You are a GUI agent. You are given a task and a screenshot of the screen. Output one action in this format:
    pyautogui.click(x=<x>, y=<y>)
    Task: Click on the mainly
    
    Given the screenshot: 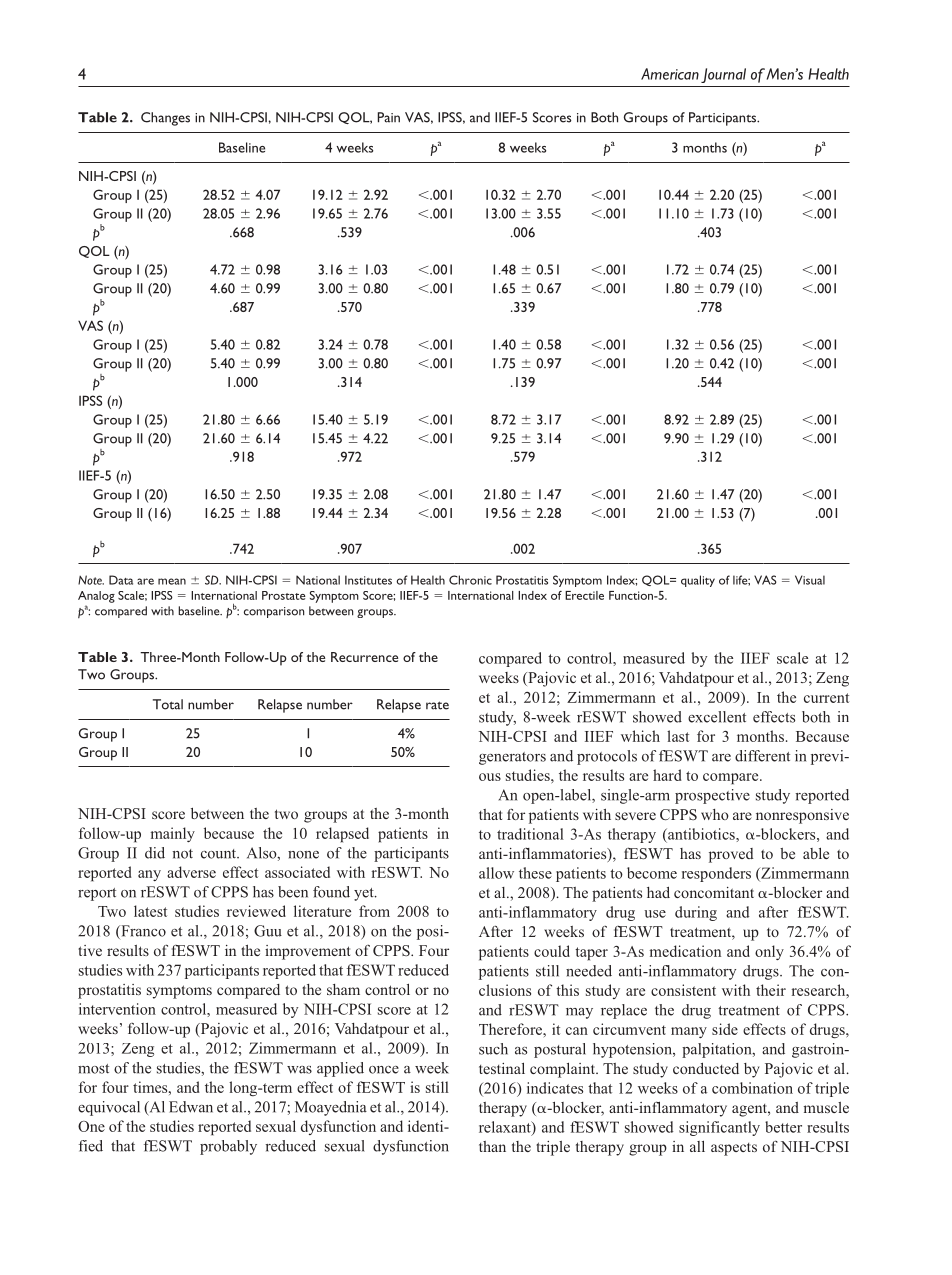 What is the action you would take?
    pyautogui.click(x=173, y=834)
